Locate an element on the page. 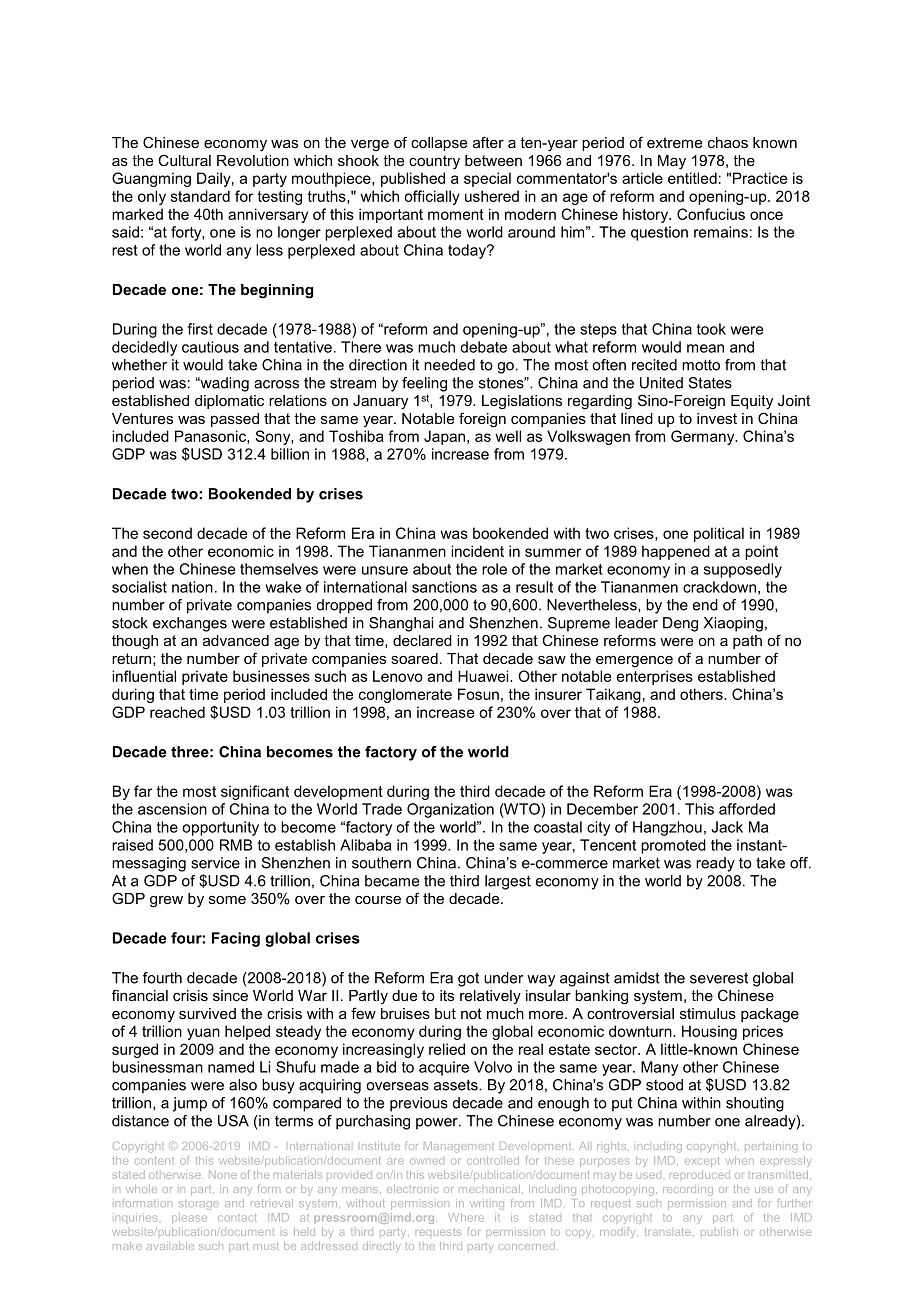  Where is located at coordinates (466, 1217).
